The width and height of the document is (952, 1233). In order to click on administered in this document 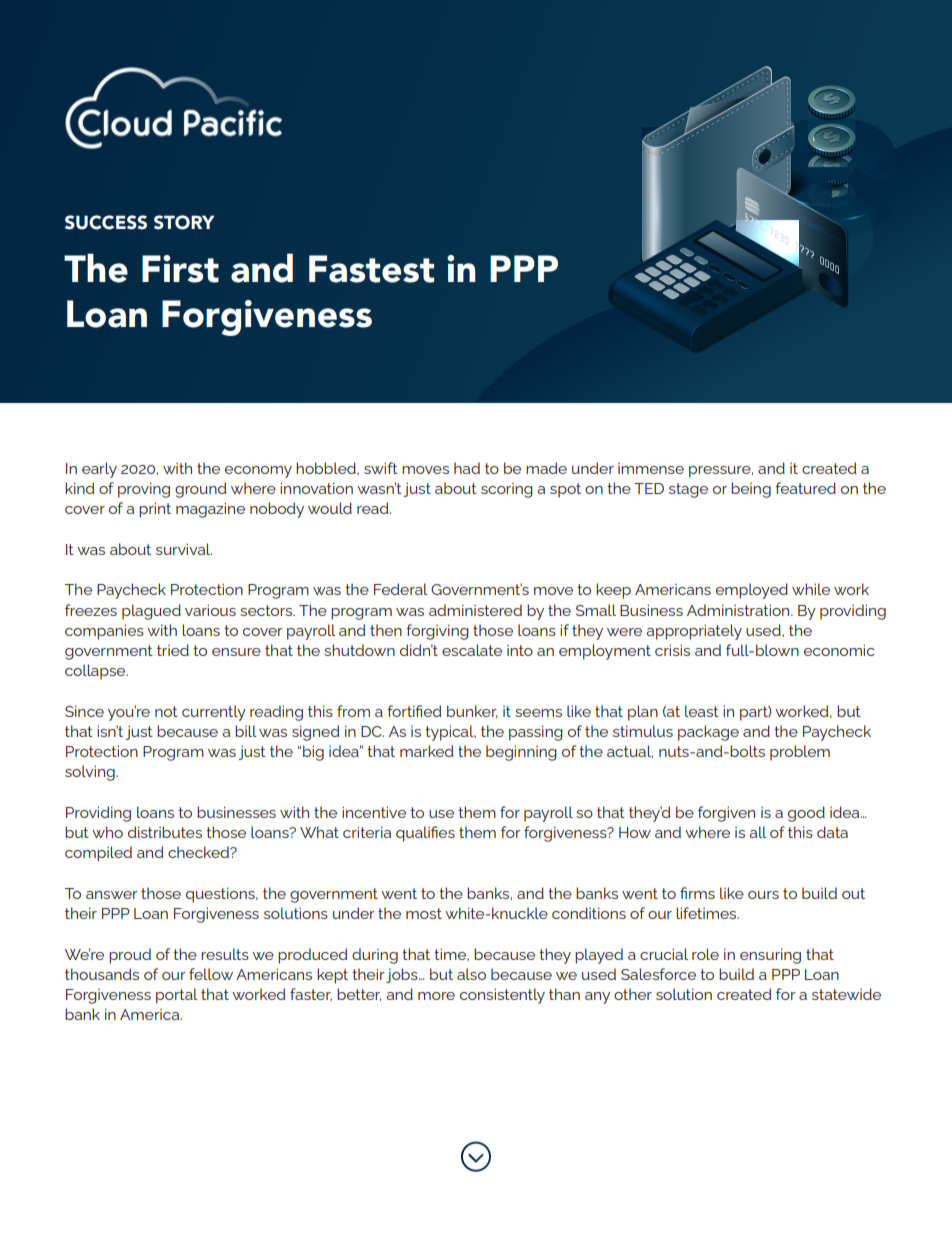, I will do `click(475, 610)`.
